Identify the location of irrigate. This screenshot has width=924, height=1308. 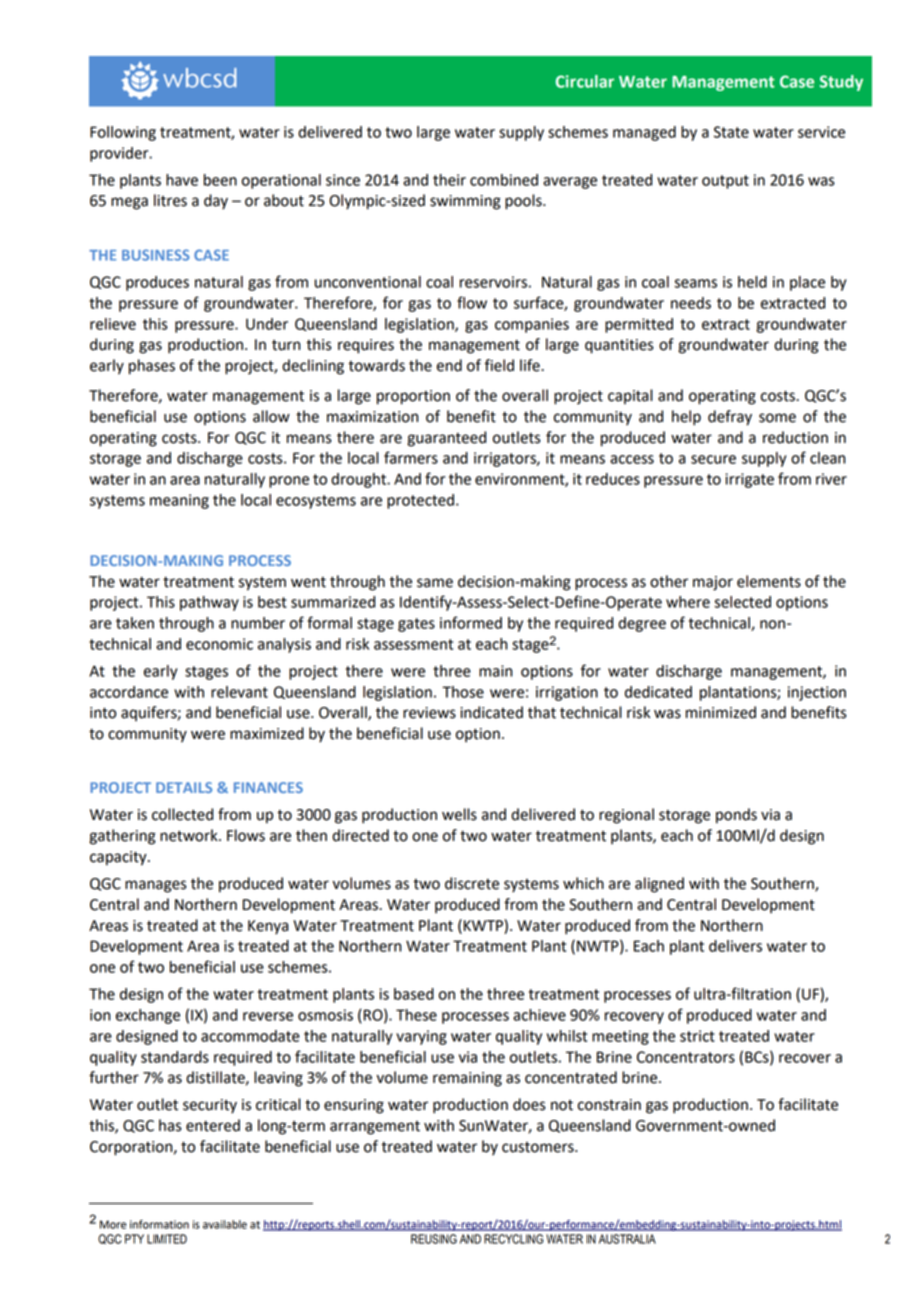
(749, 480).
